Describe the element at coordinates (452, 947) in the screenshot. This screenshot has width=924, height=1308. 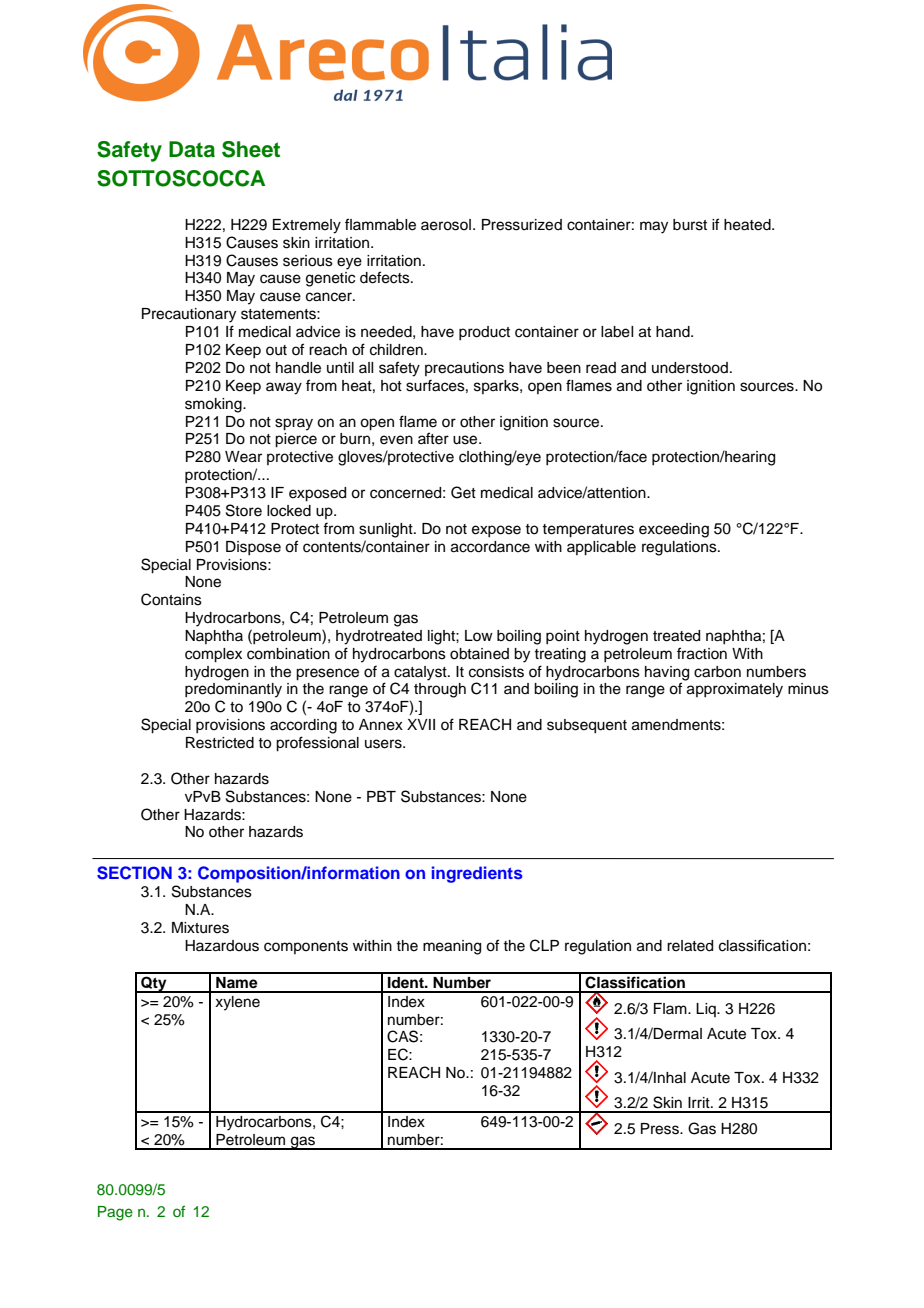
I see `meaning` at that location.
